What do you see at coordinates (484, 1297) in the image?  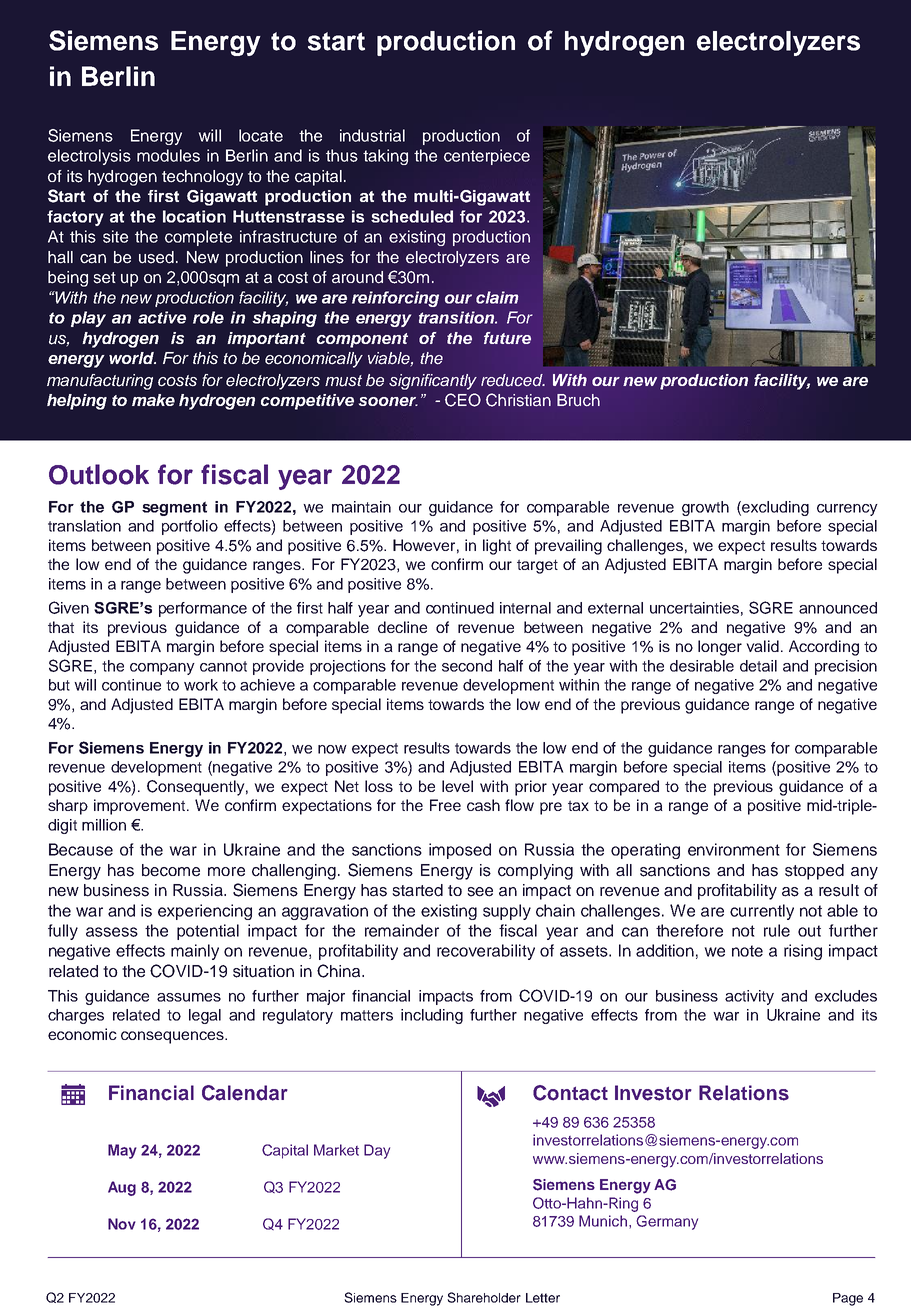 I see `Shareholder` at bounding box center [484, 1297].
